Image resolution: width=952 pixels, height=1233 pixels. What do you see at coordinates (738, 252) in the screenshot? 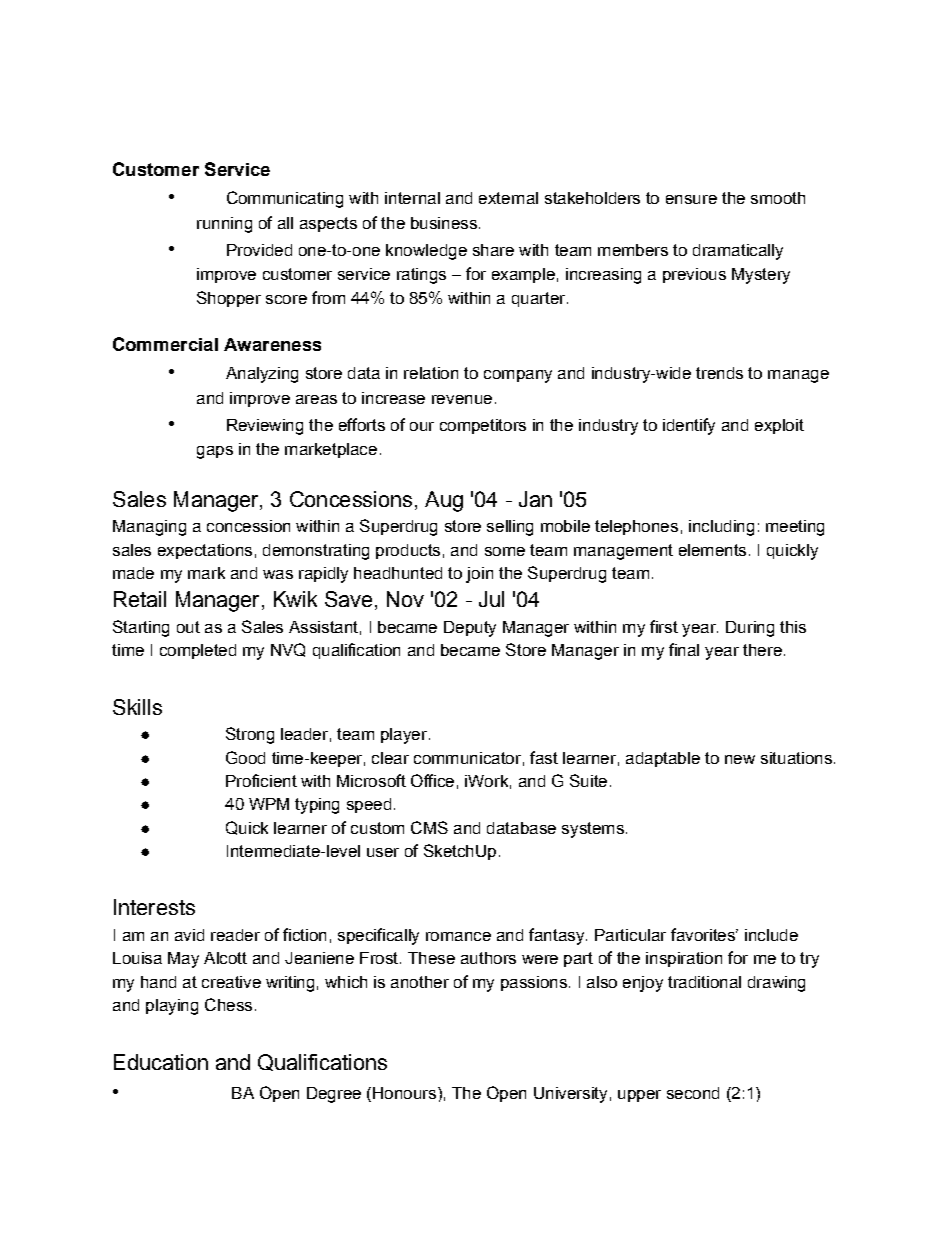
I see `dramatically` at bounding box center [738, 252].
